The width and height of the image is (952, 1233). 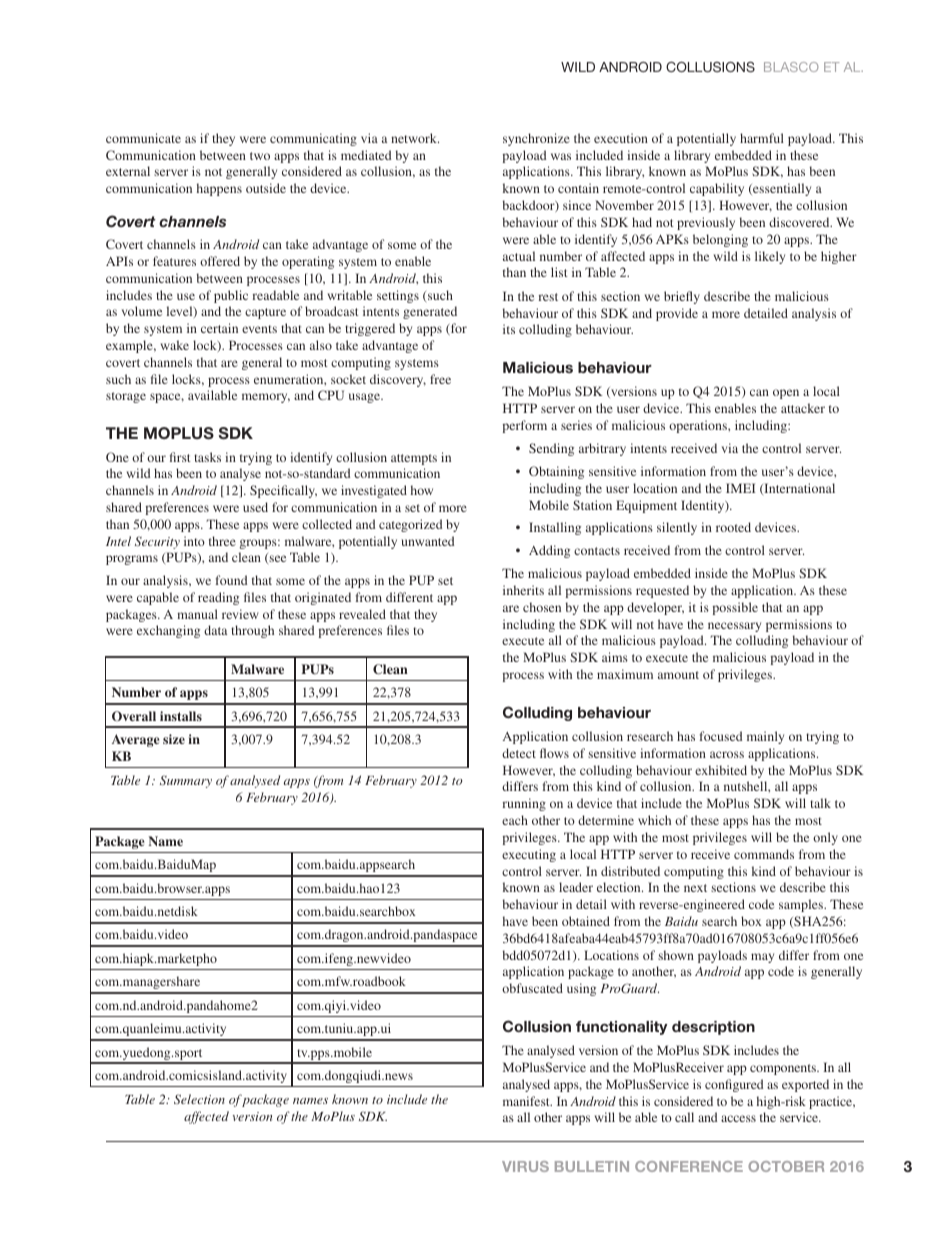 I want to click on capability, so click(x=717, y=189).
